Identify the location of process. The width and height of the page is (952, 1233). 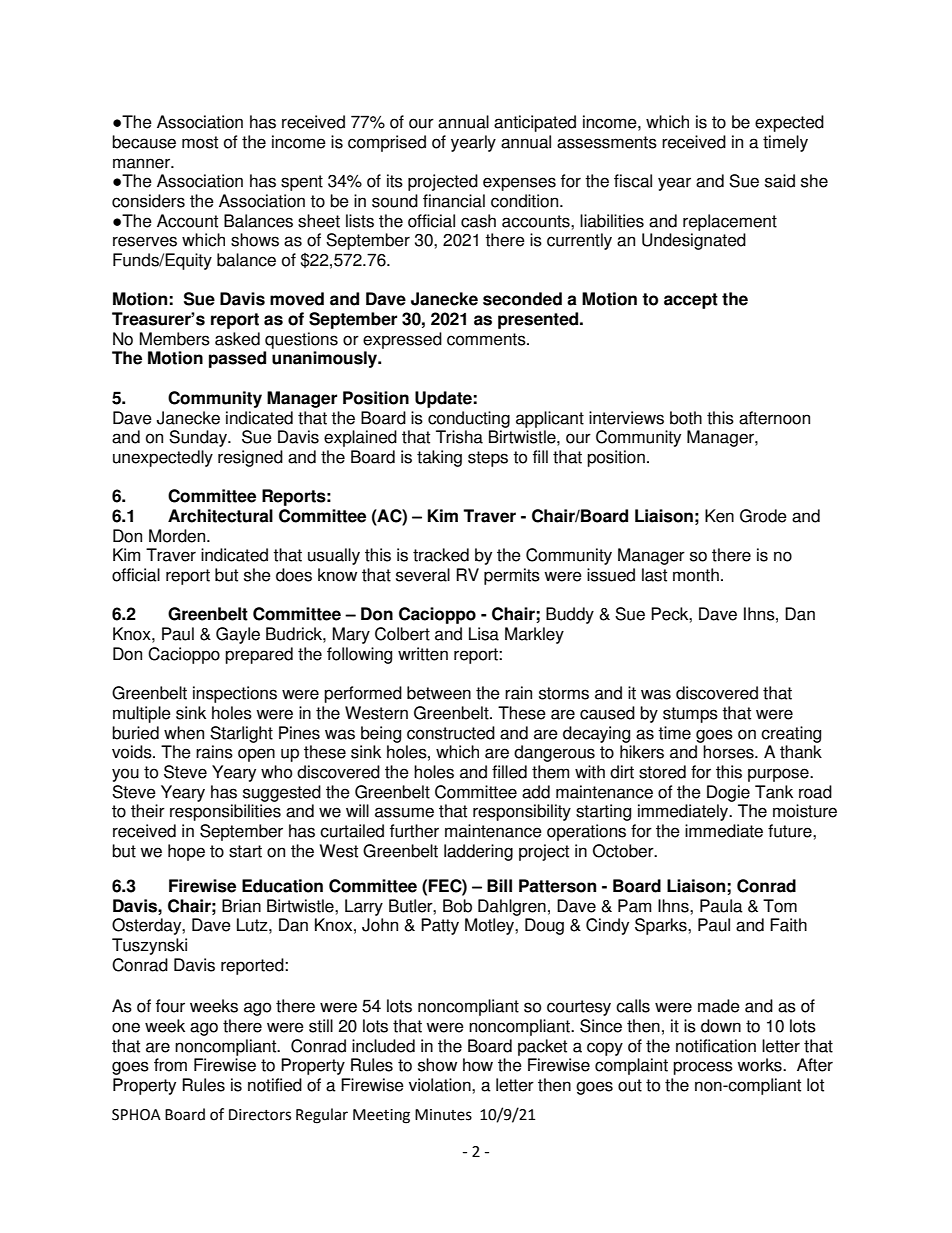
(703, 1068).
